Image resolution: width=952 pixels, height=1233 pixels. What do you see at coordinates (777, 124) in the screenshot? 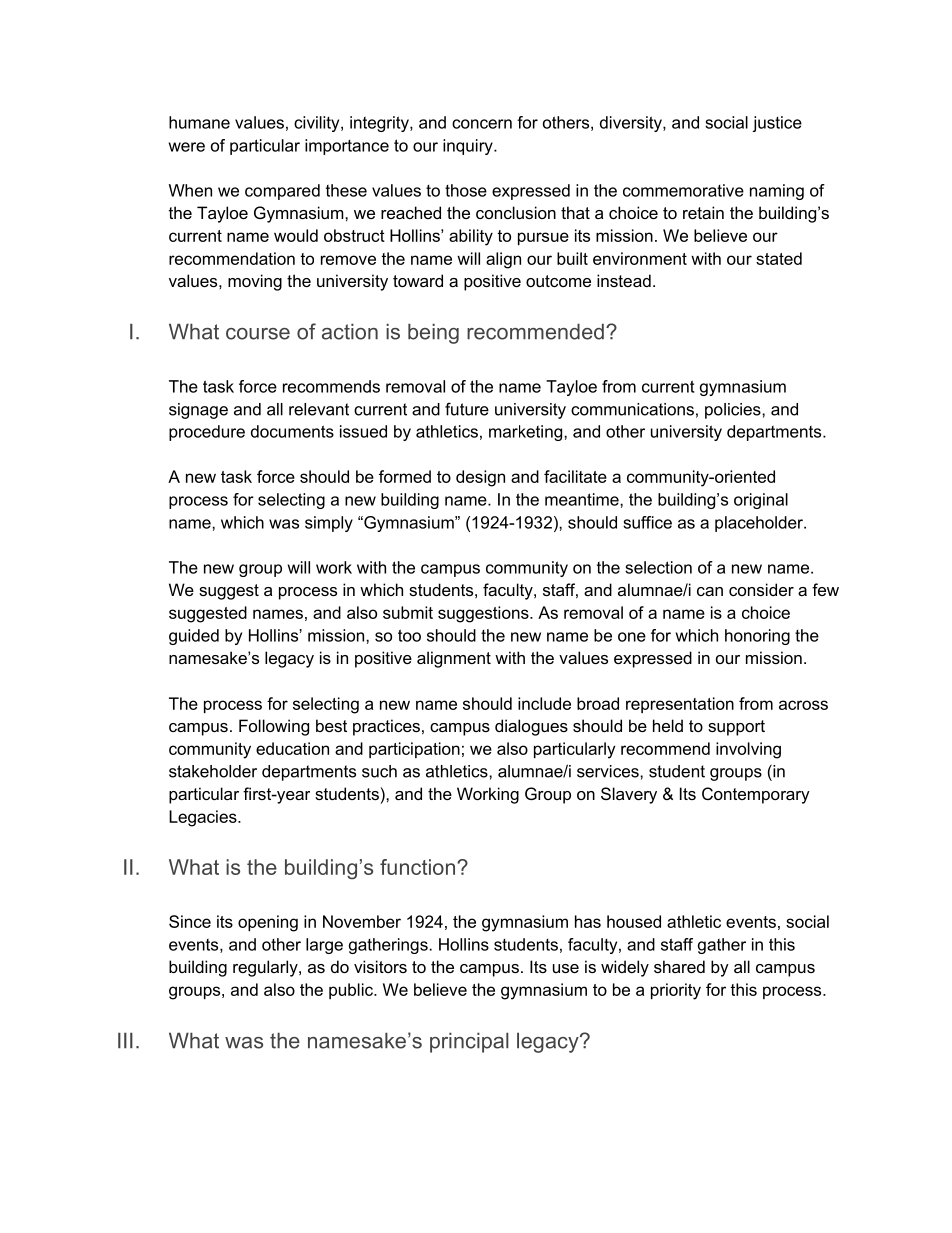
I see `justice` at bounding box center [777, 124].
